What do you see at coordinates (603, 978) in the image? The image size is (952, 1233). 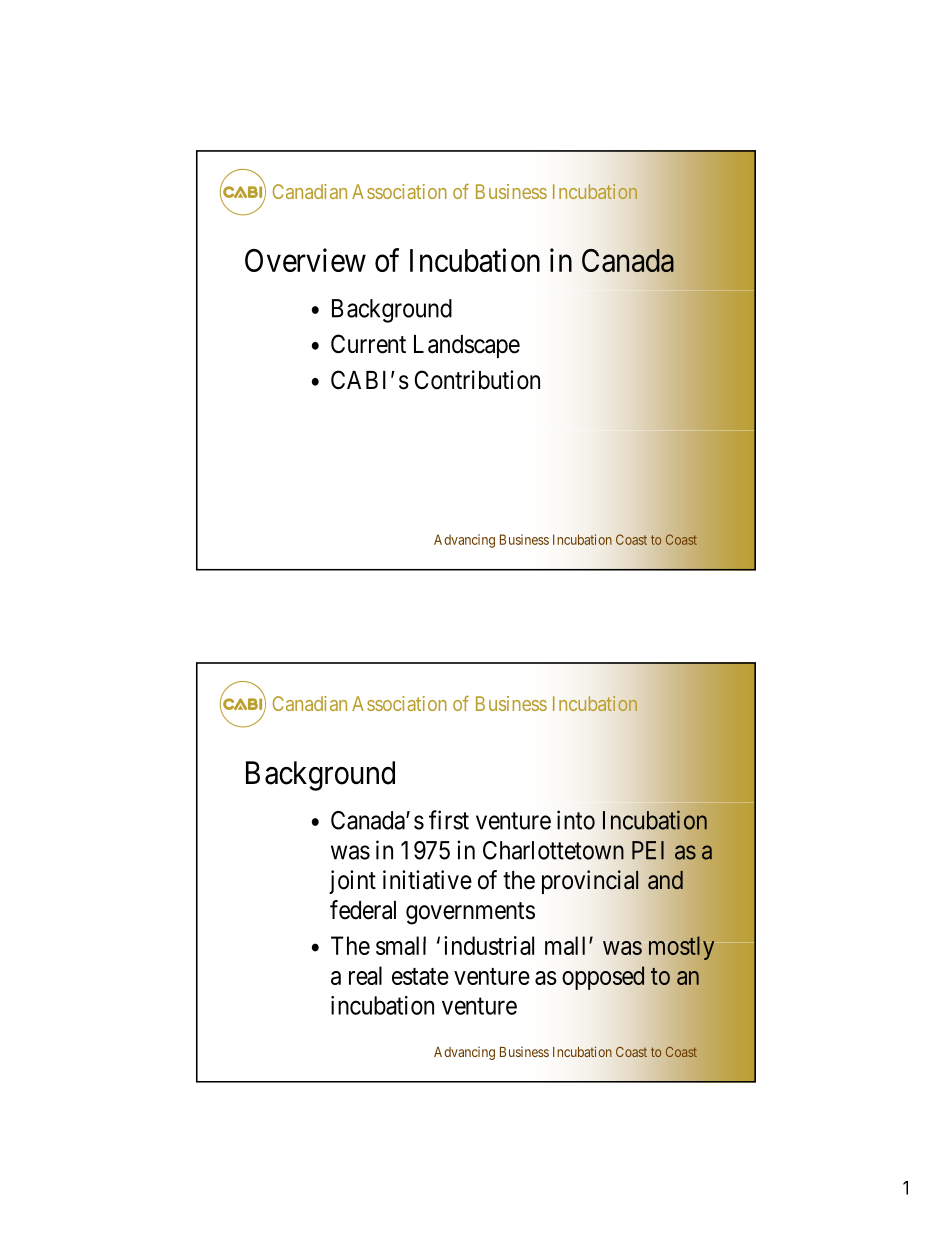 I see `opposed` at bounding box center [603, 978].
